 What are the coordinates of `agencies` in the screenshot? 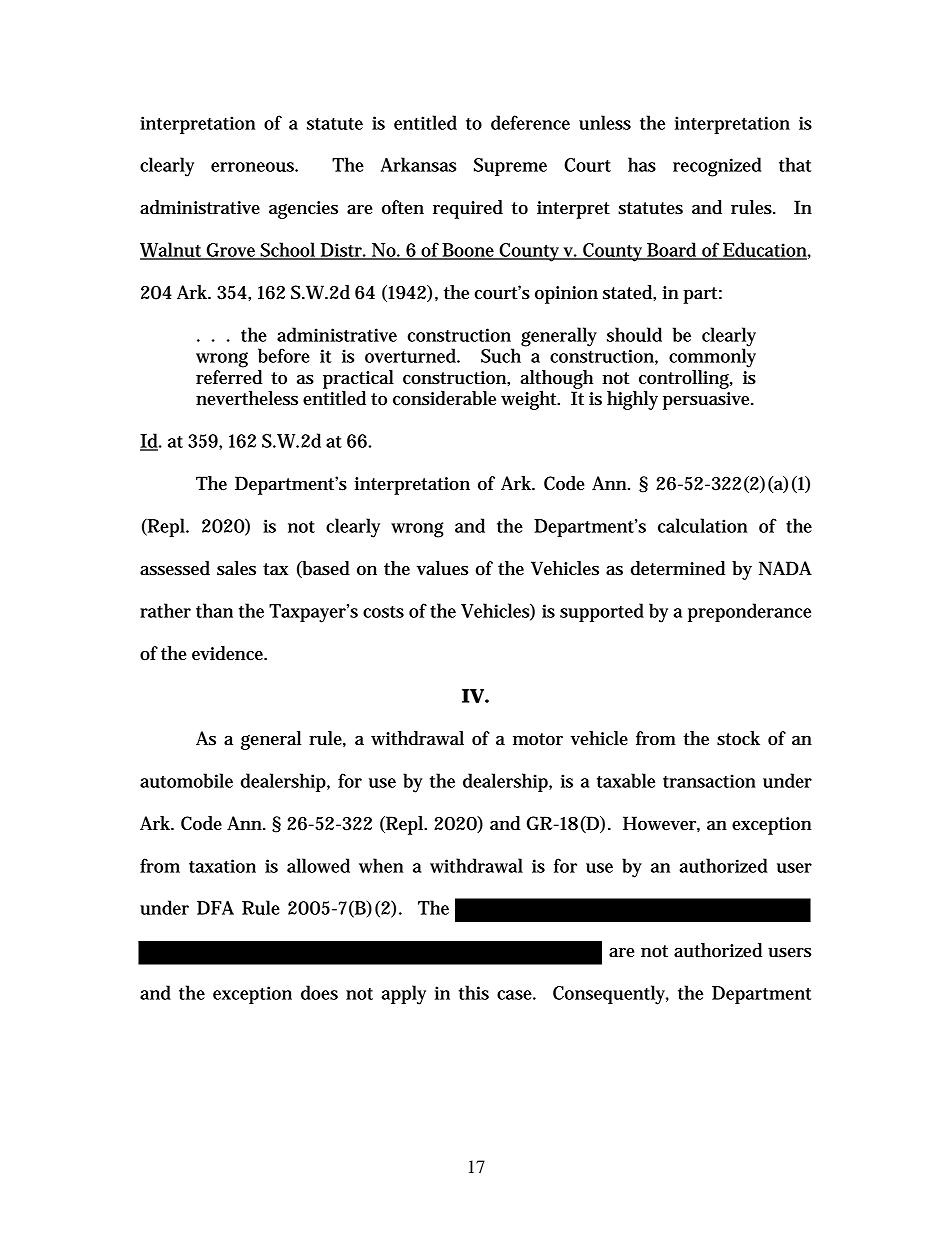 It's located at (303, 210).
